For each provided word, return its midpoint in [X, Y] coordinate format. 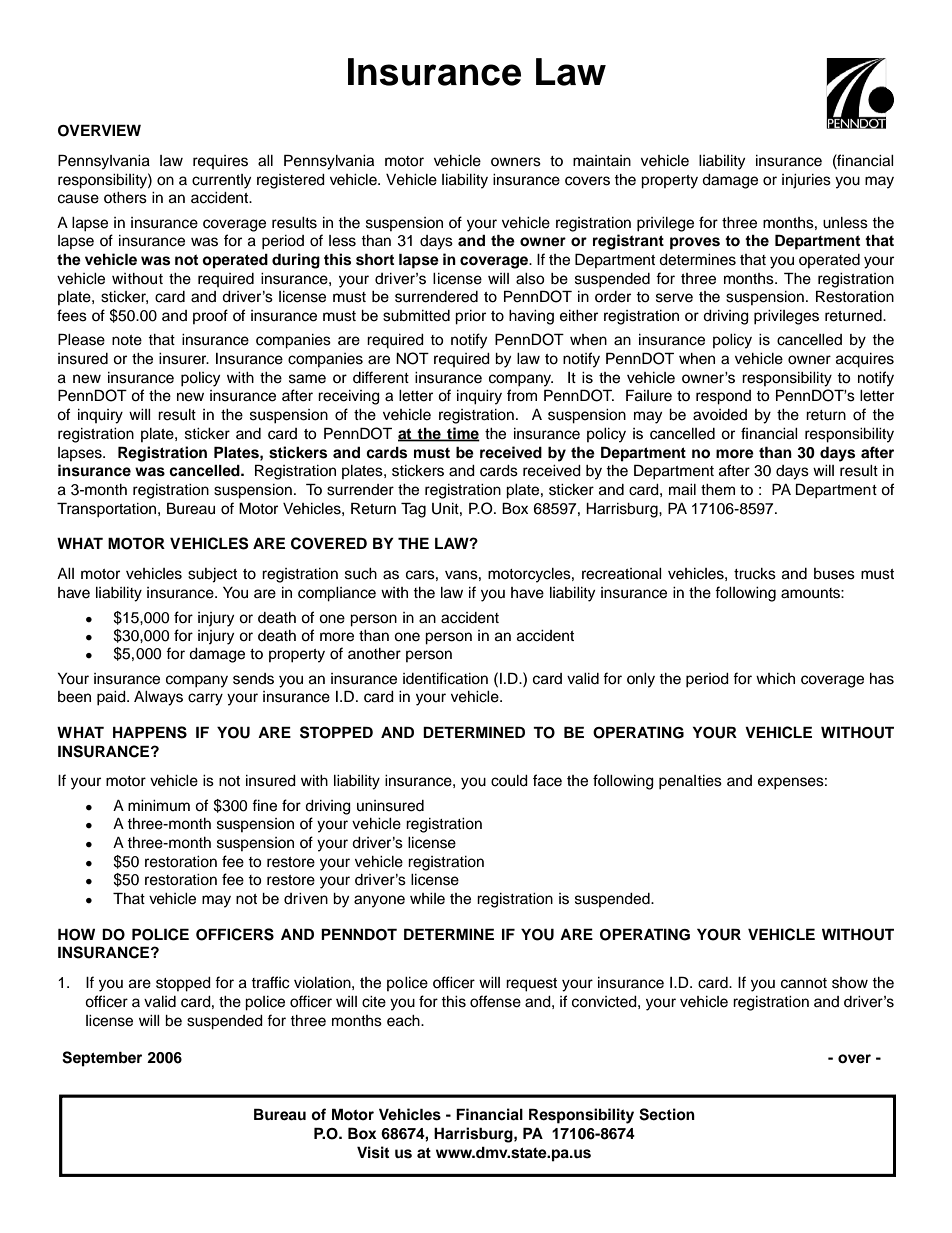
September [102, 1059]
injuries [806, 181]
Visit [373, 1152]
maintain [602, 160]
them [718, 490]
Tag [413, 510]
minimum [159, 805]
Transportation [106, 510]
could [509, 781]
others [125, 198]
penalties [690, 782]
